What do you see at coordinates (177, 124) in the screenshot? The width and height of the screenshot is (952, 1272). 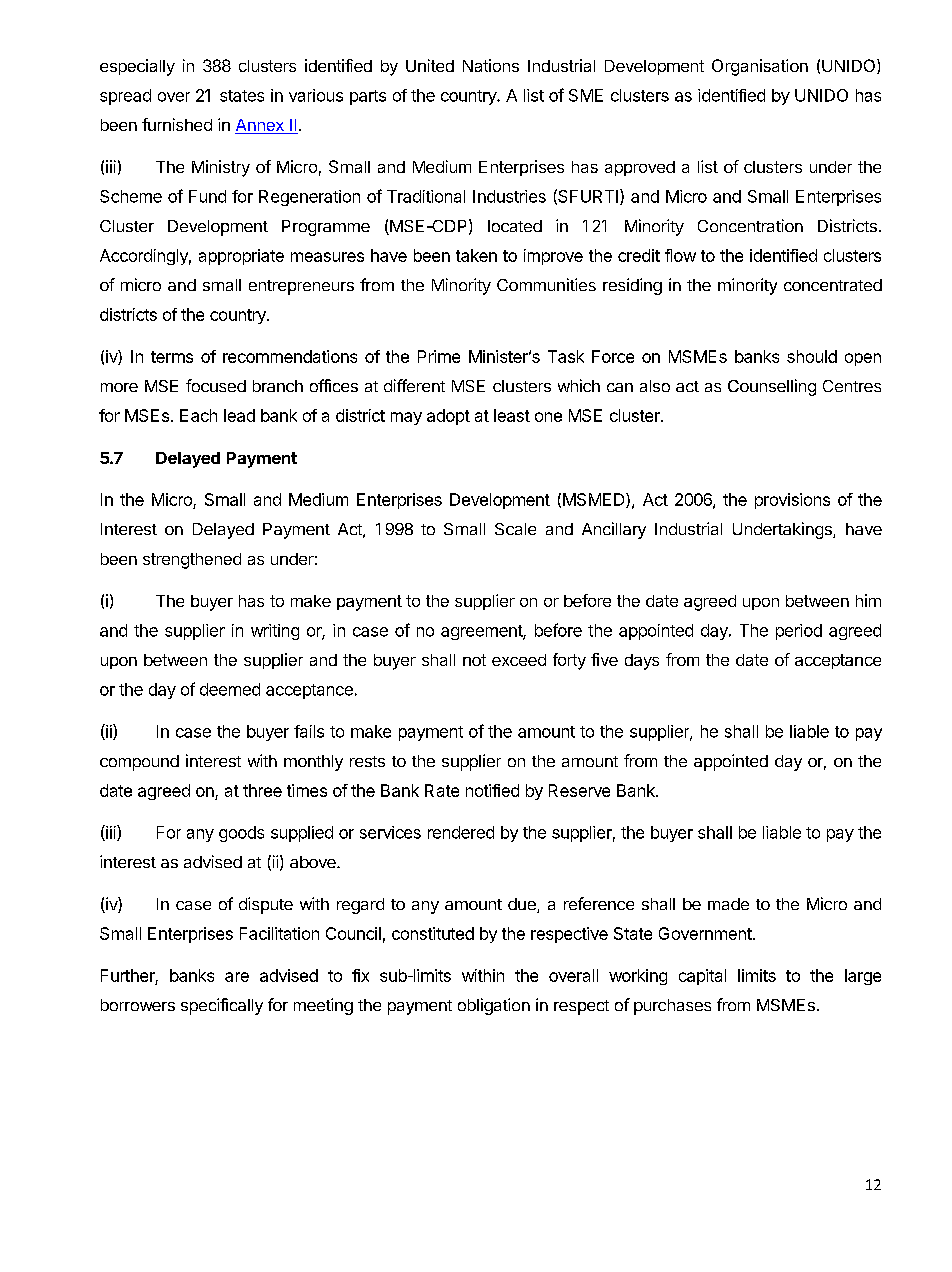 I see `furnished` at bounding box center [177, 124].
